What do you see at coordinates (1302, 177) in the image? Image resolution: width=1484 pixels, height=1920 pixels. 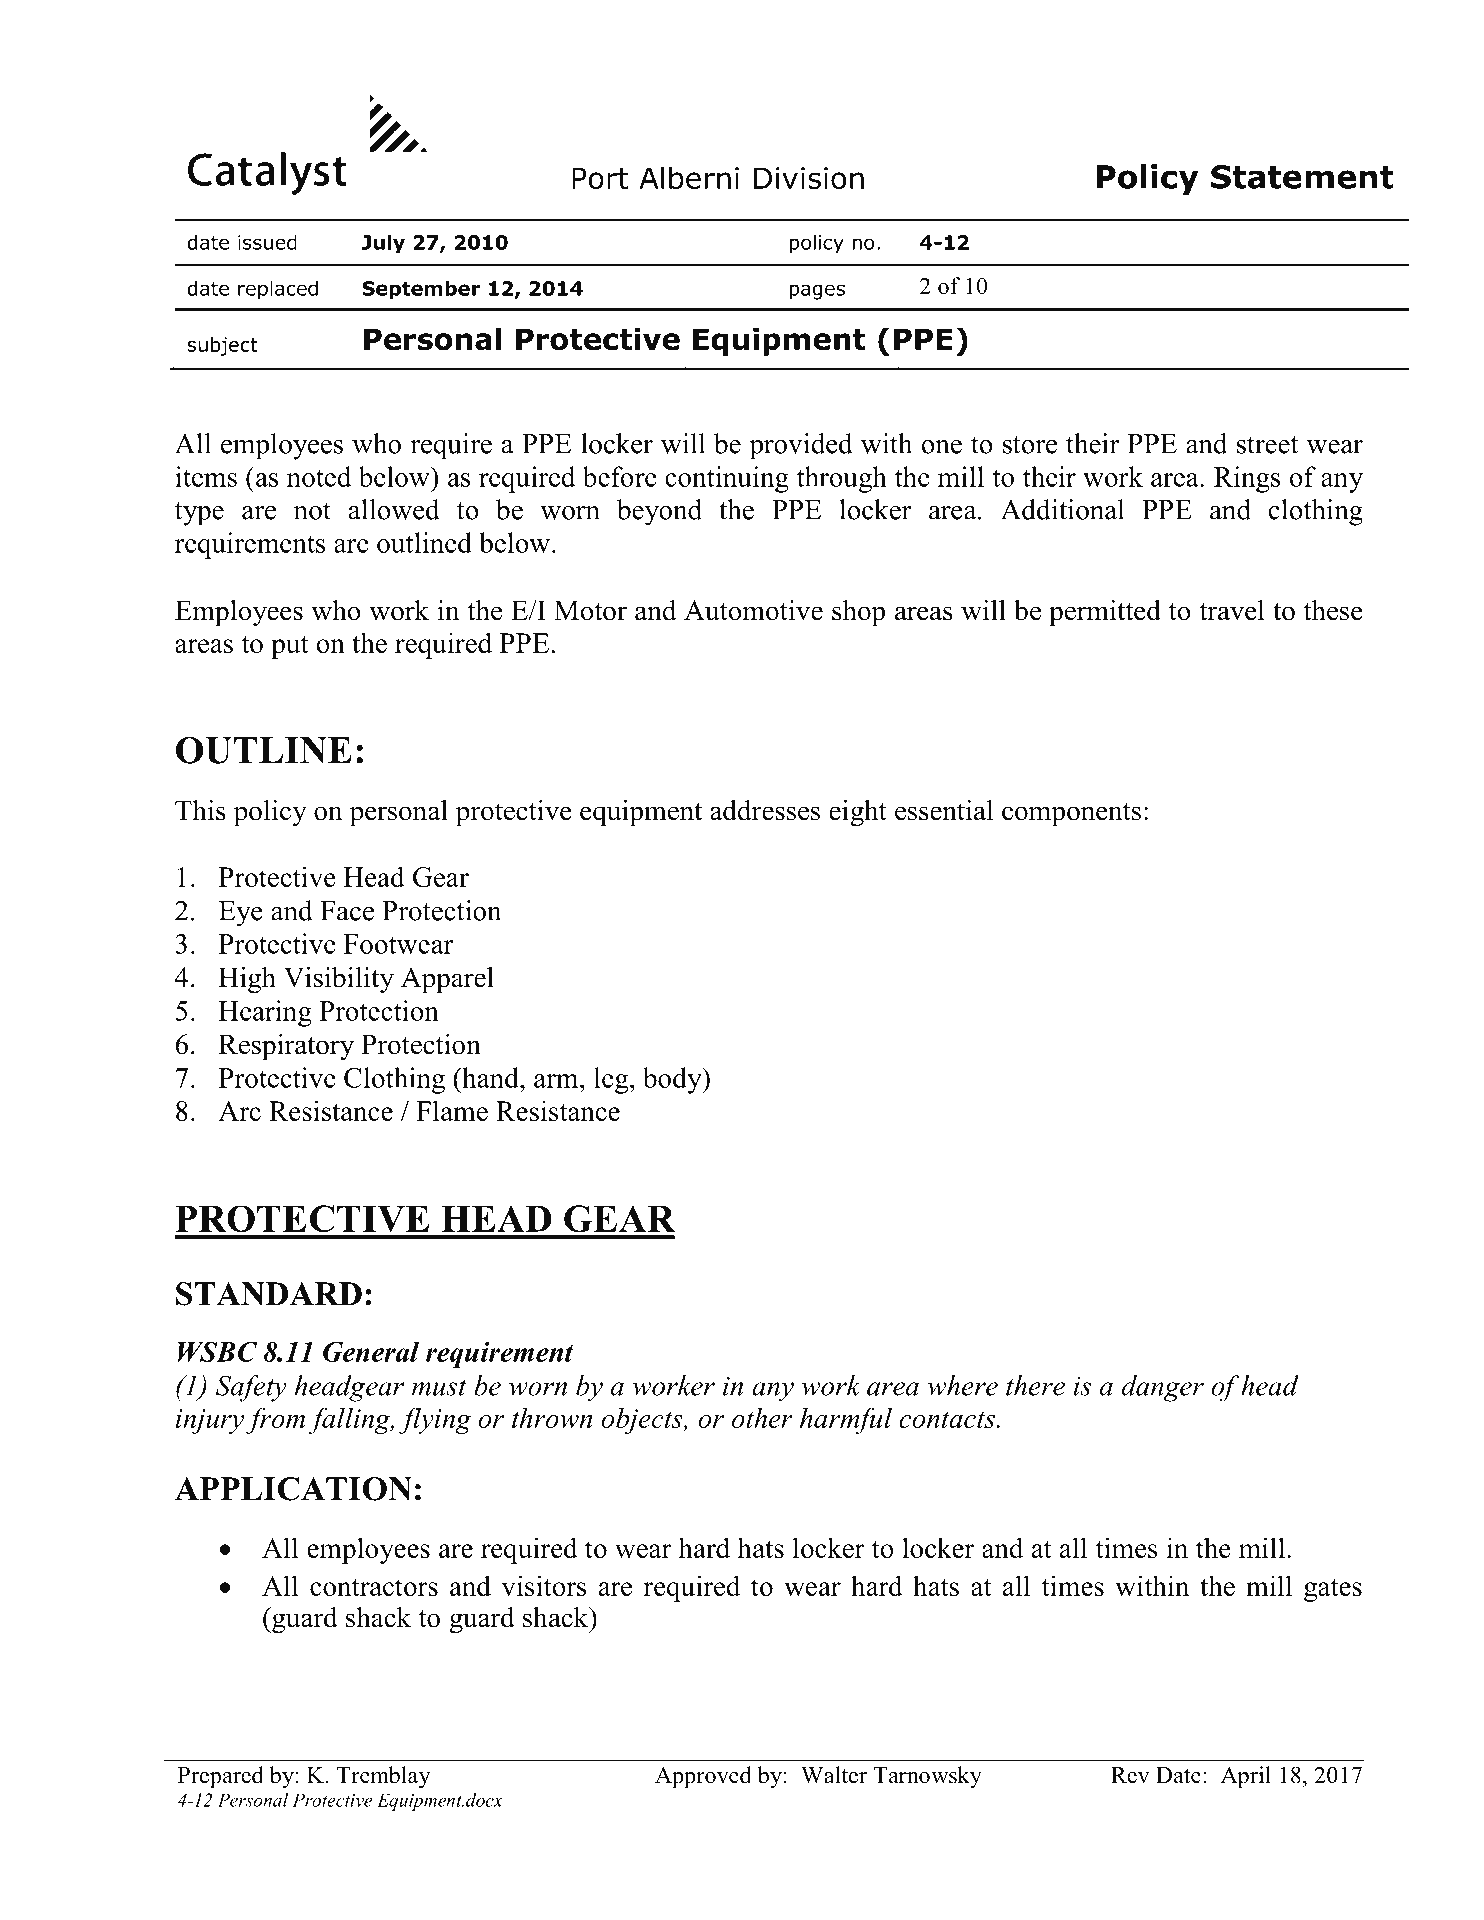 I see `Statement` at bounding box center [1302, 177].
